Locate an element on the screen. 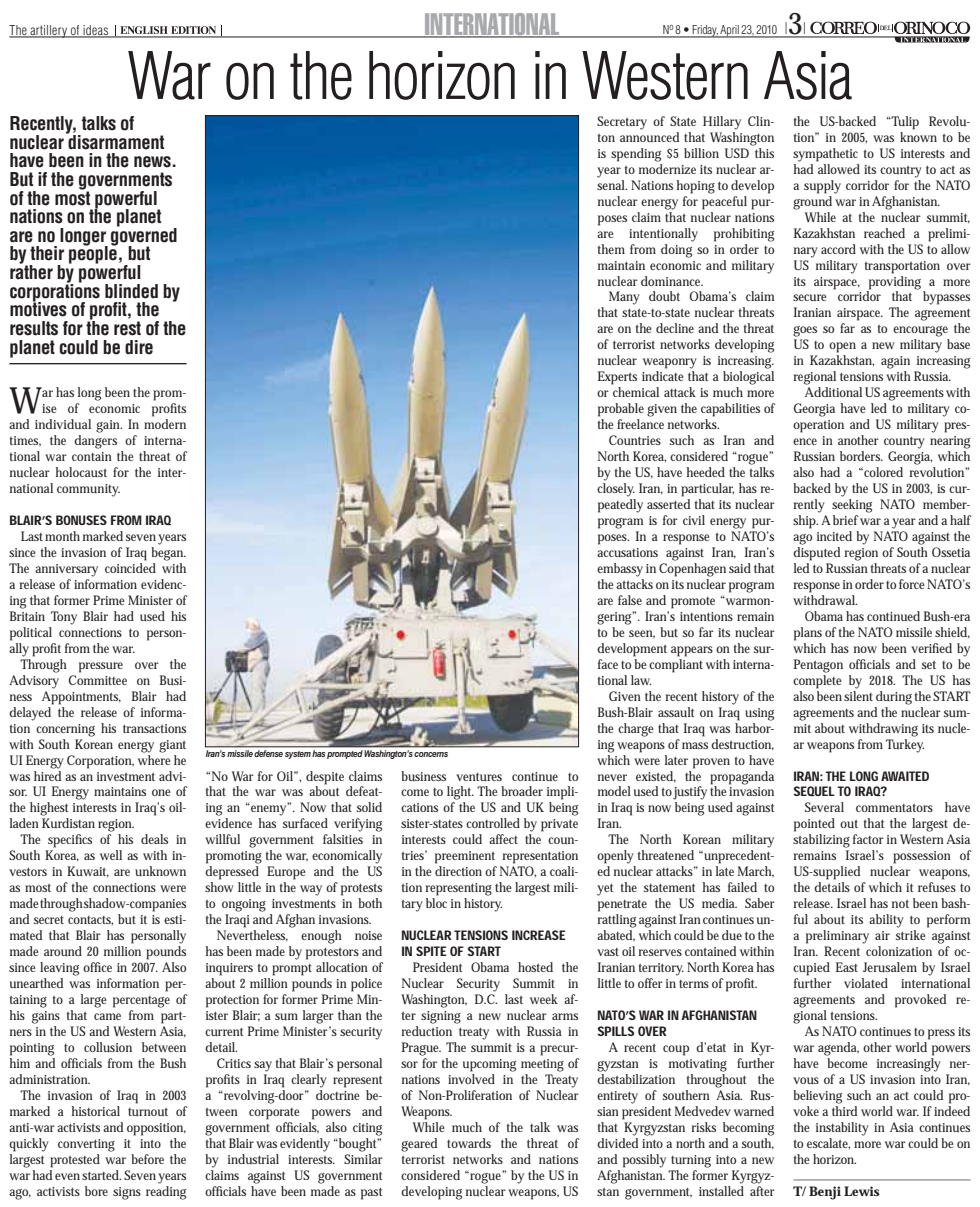 The image size is (980, 1207). before is located at coordinates (147, 1159).
